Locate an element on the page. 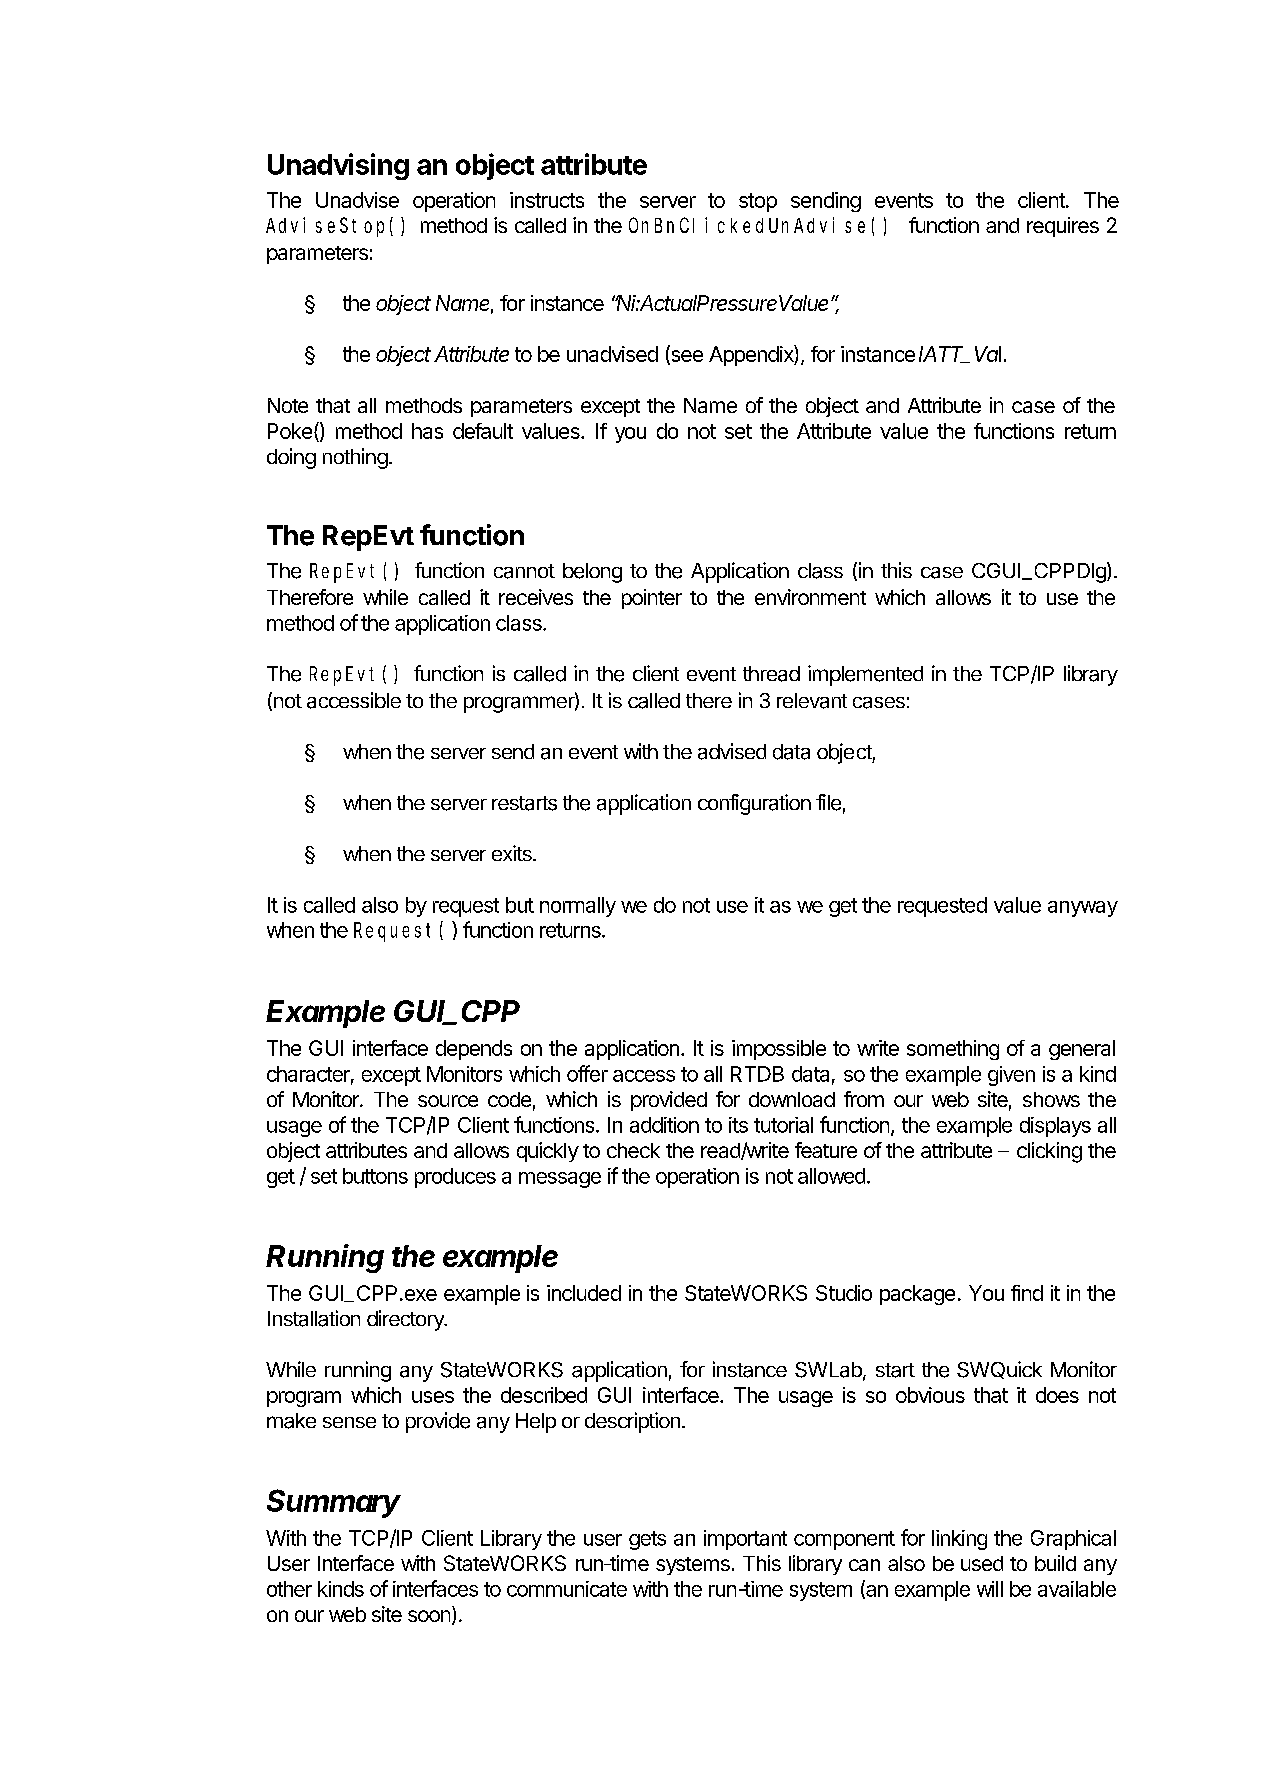 This document has height=1789, width=1266. configuration is located at coordinates (754, 804).
